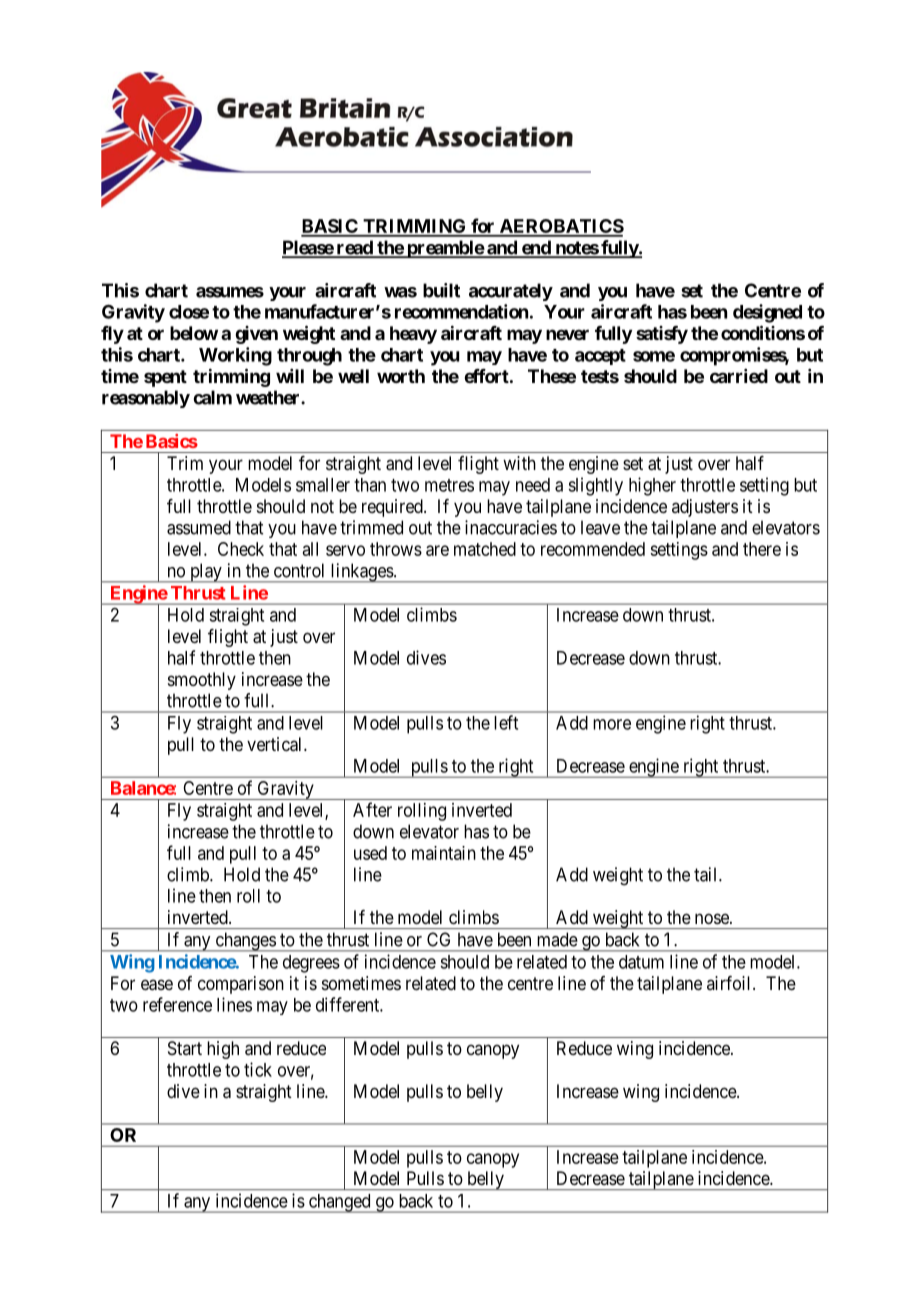 The image size is (924, 1308). I want to click on slightly, so click(595, 486).
